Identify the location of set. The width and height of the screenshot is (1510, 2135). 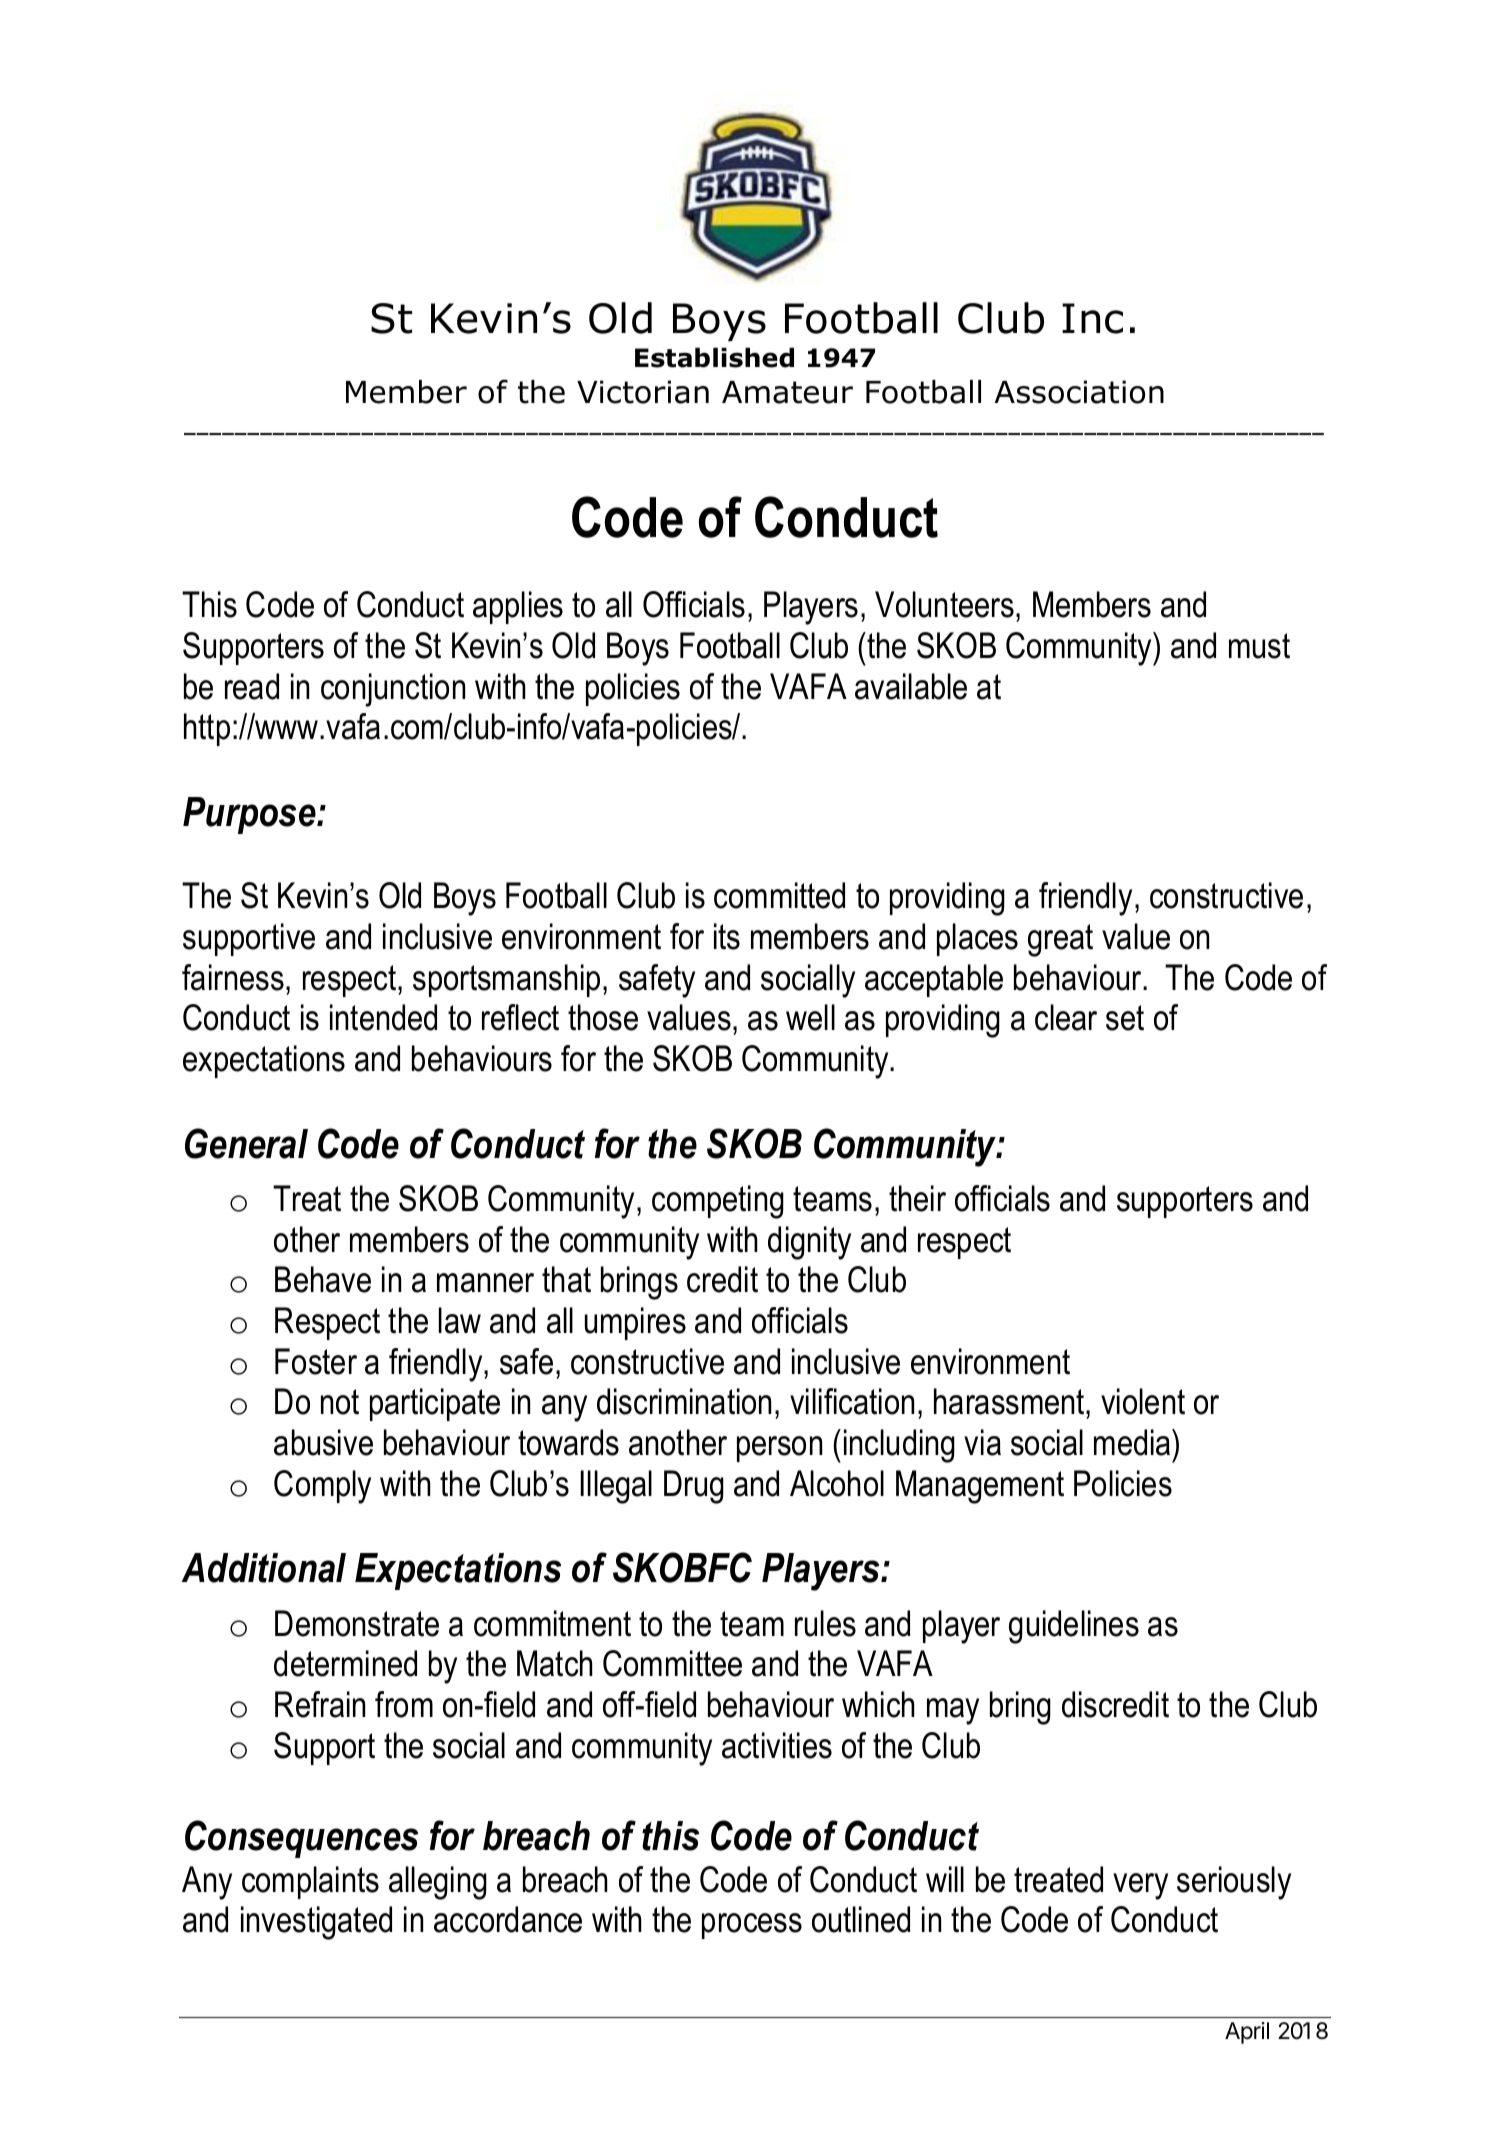
(1125, 1018).
